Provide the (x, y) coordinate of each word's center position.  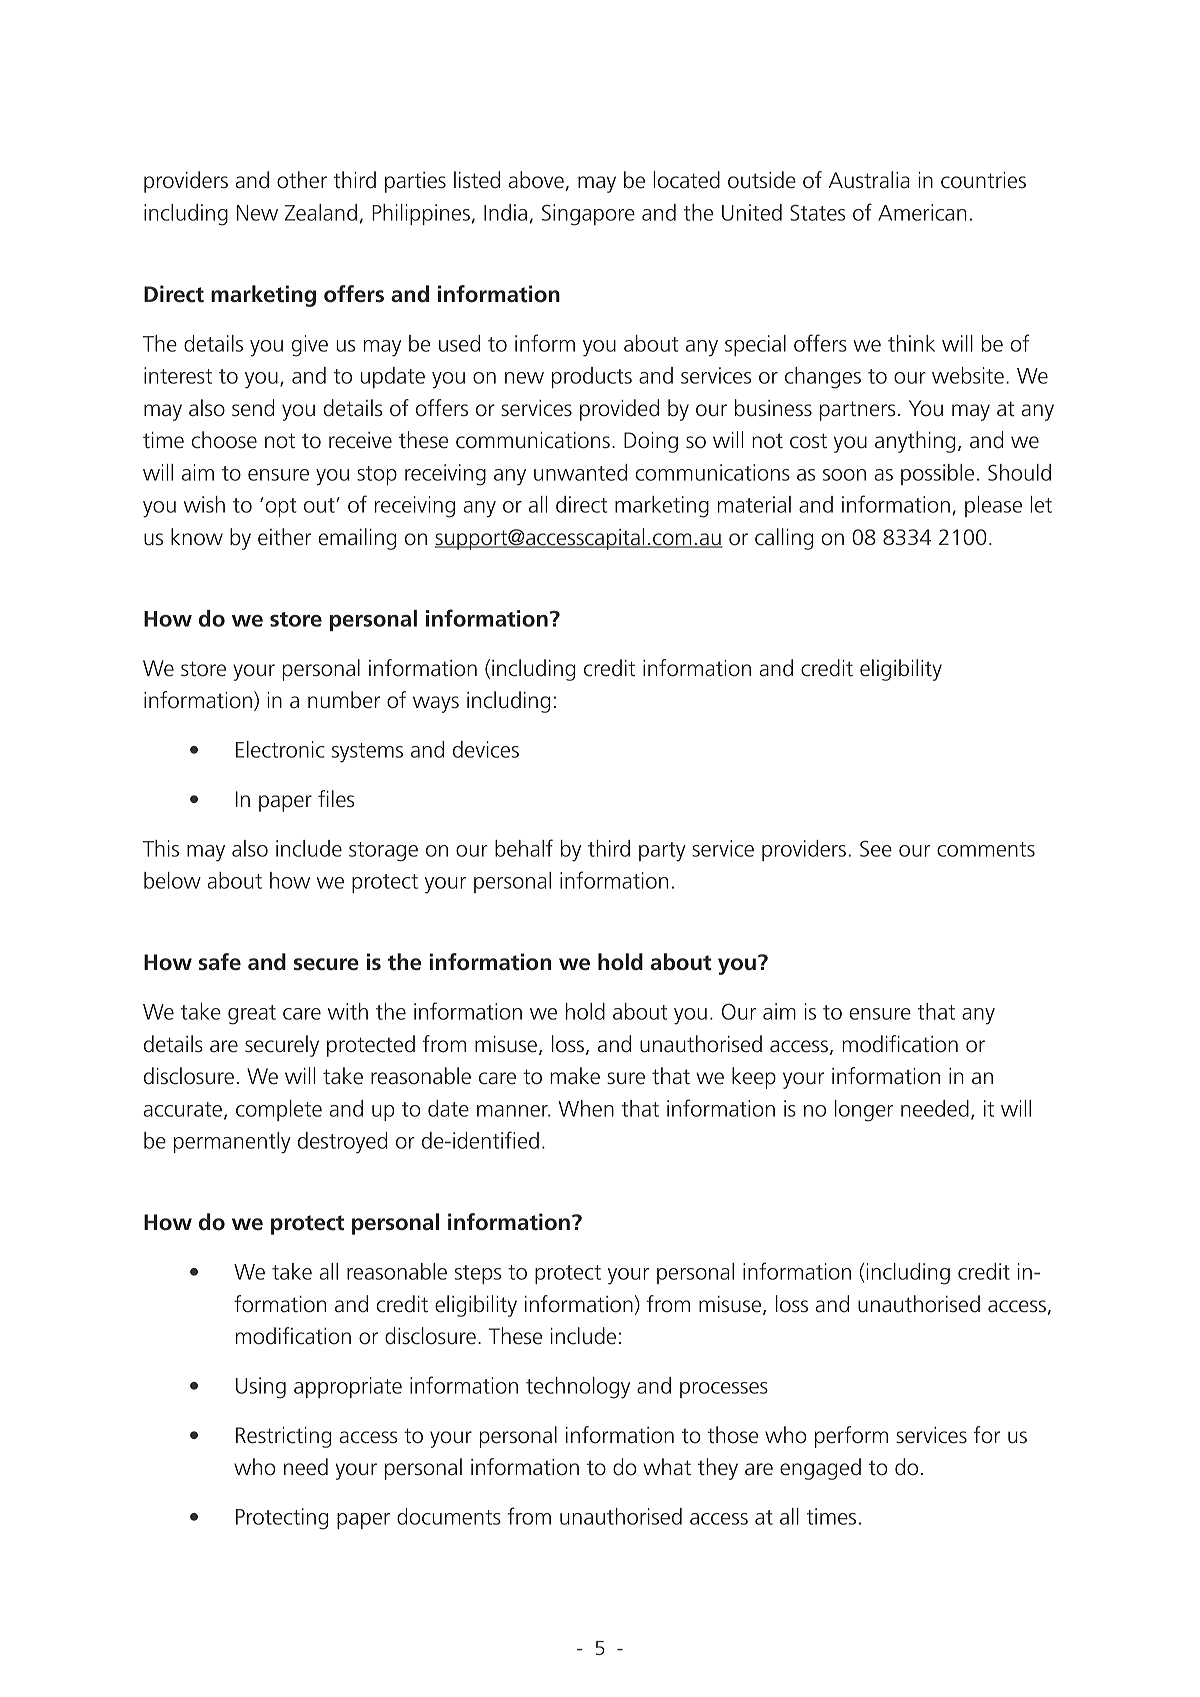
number (344, 700)
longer (864, 1111)
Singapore (588, 215)
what (667, 1467)
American (922, 212)
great (252, 1015)
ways (436, 704)
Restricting (283, 1437)
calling (784, 539)
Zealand (321, 212)
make (575, 1076)
